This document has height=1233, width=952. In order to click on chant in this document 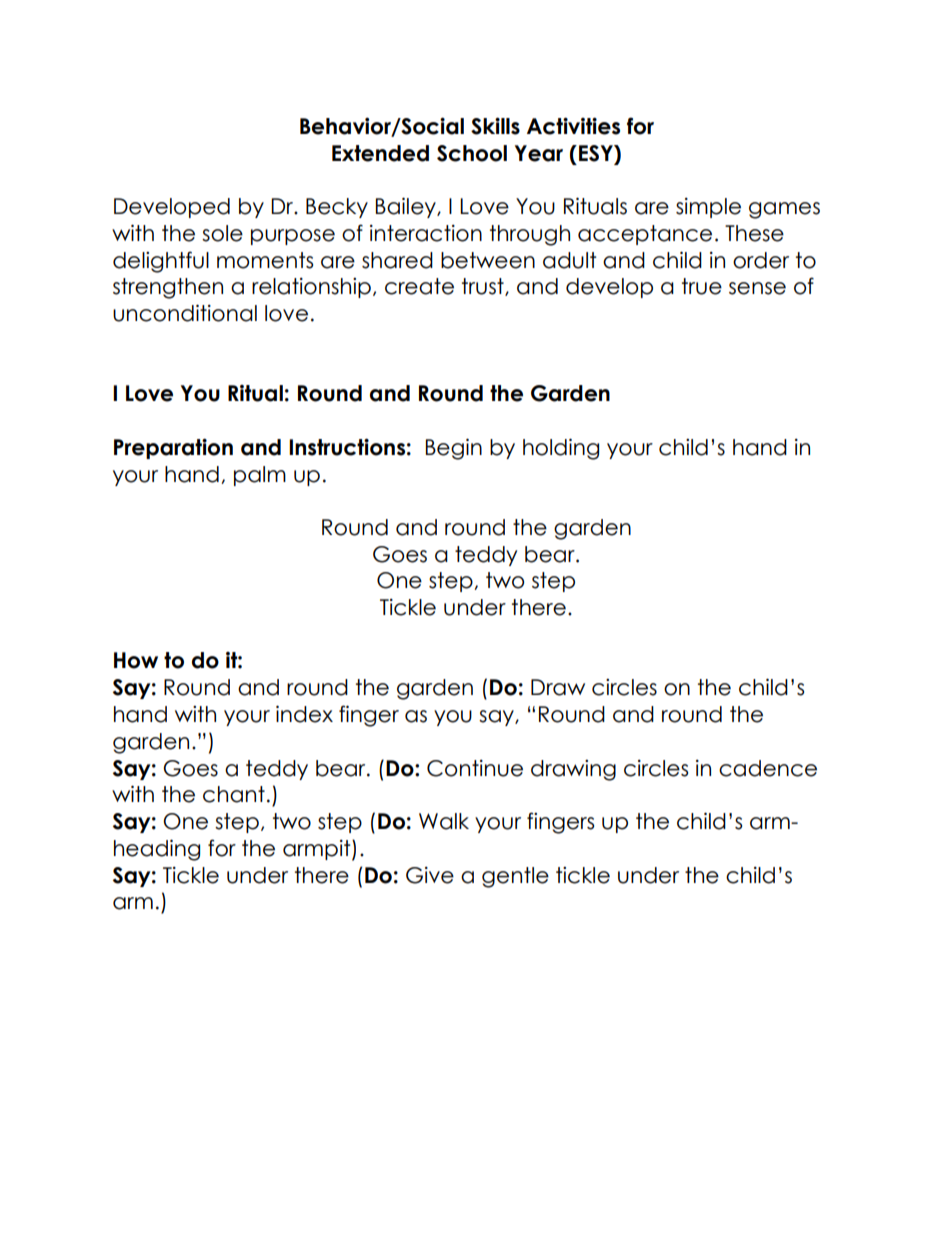, I will do `click(234, 794)`.
